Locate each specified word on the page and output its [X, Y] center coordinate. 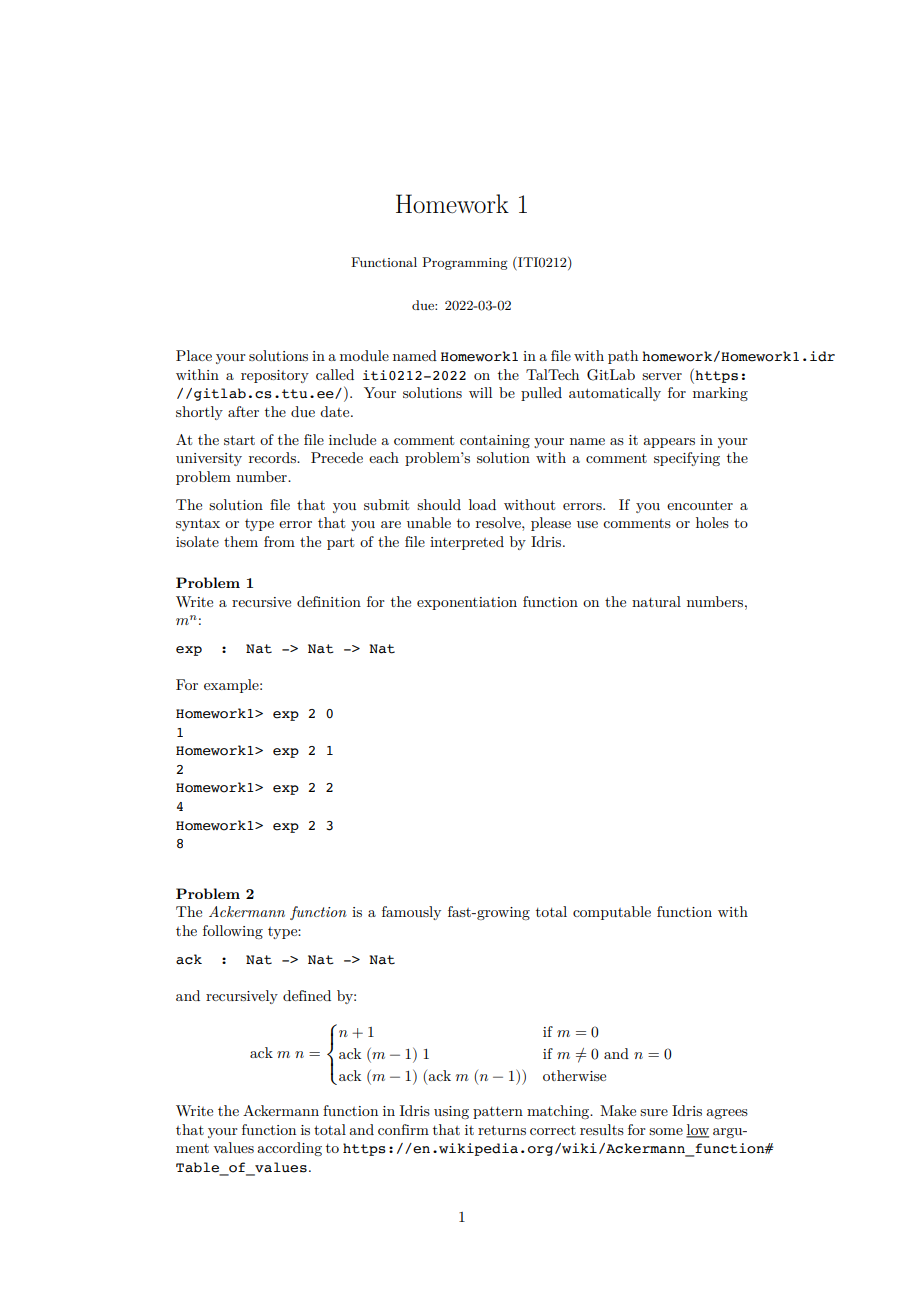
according [289, 1149]
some [666, 1131]
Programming [465, 263]
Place [194, 355]
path [623, 357]
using [451, 1112]
